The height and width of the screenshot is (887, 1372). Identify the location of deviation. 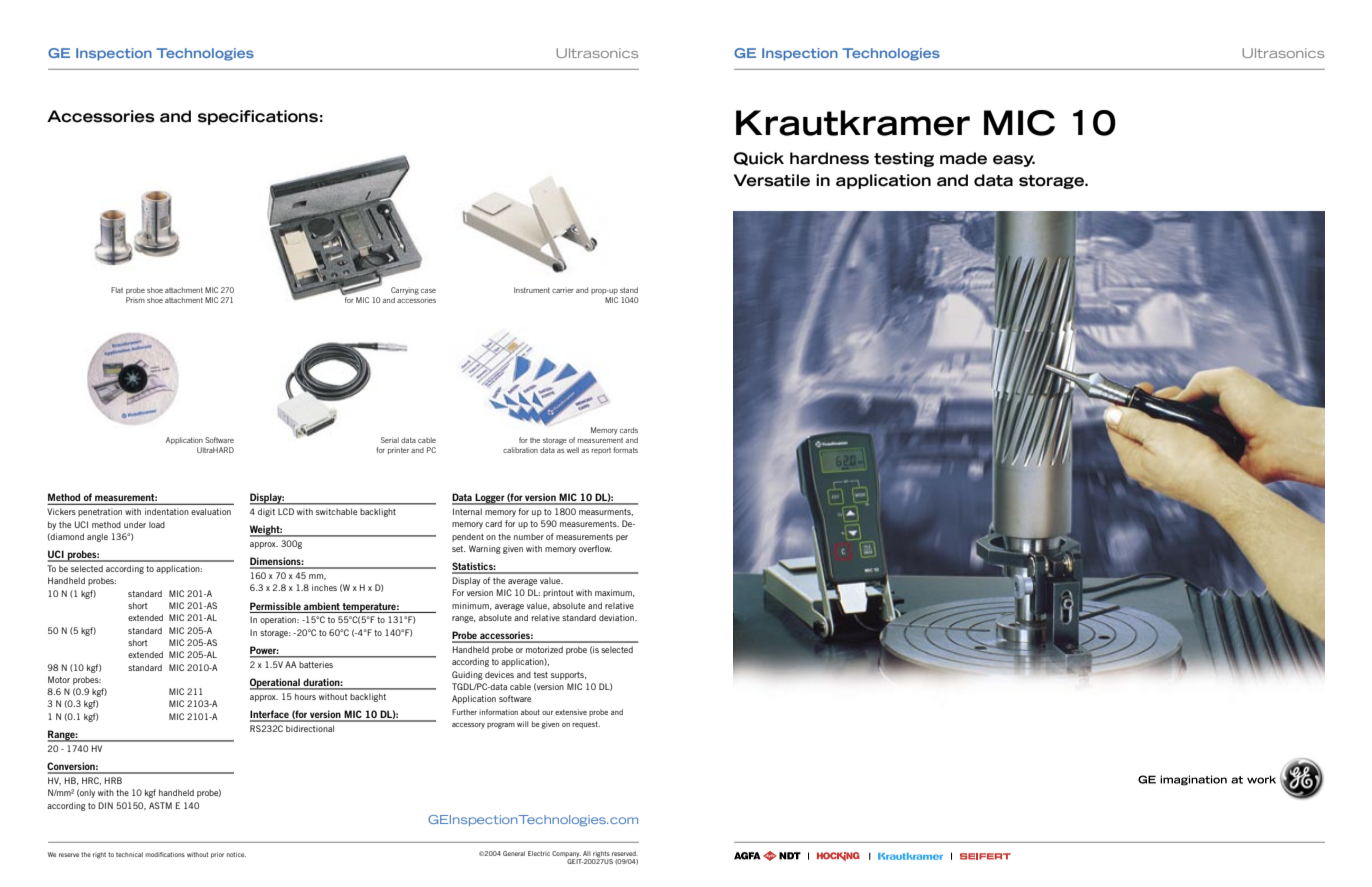
(617, 617).
